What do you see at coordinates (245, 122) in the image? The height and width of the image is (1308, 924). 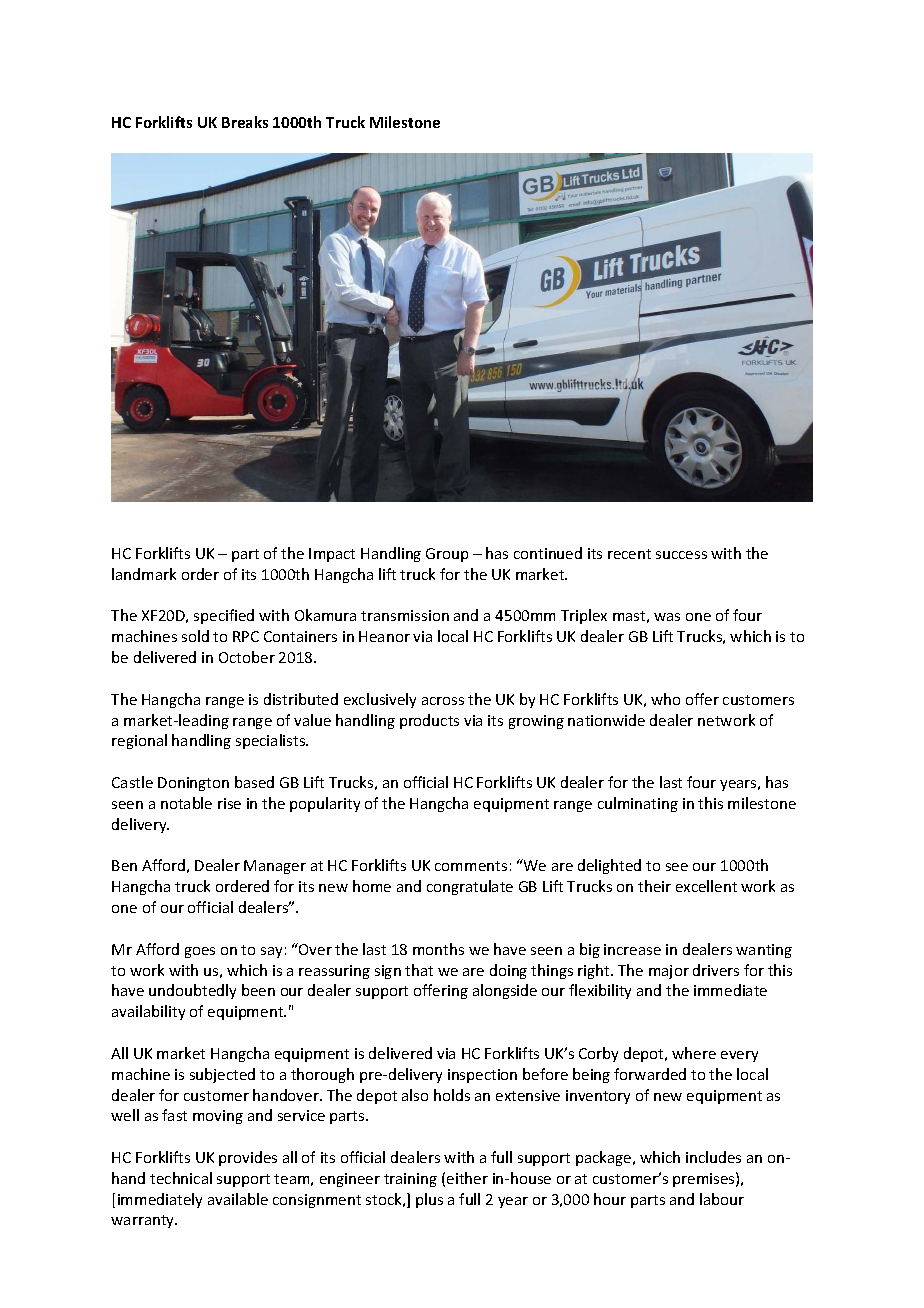 I see `Breaks` at bounding box center [245, 122].
